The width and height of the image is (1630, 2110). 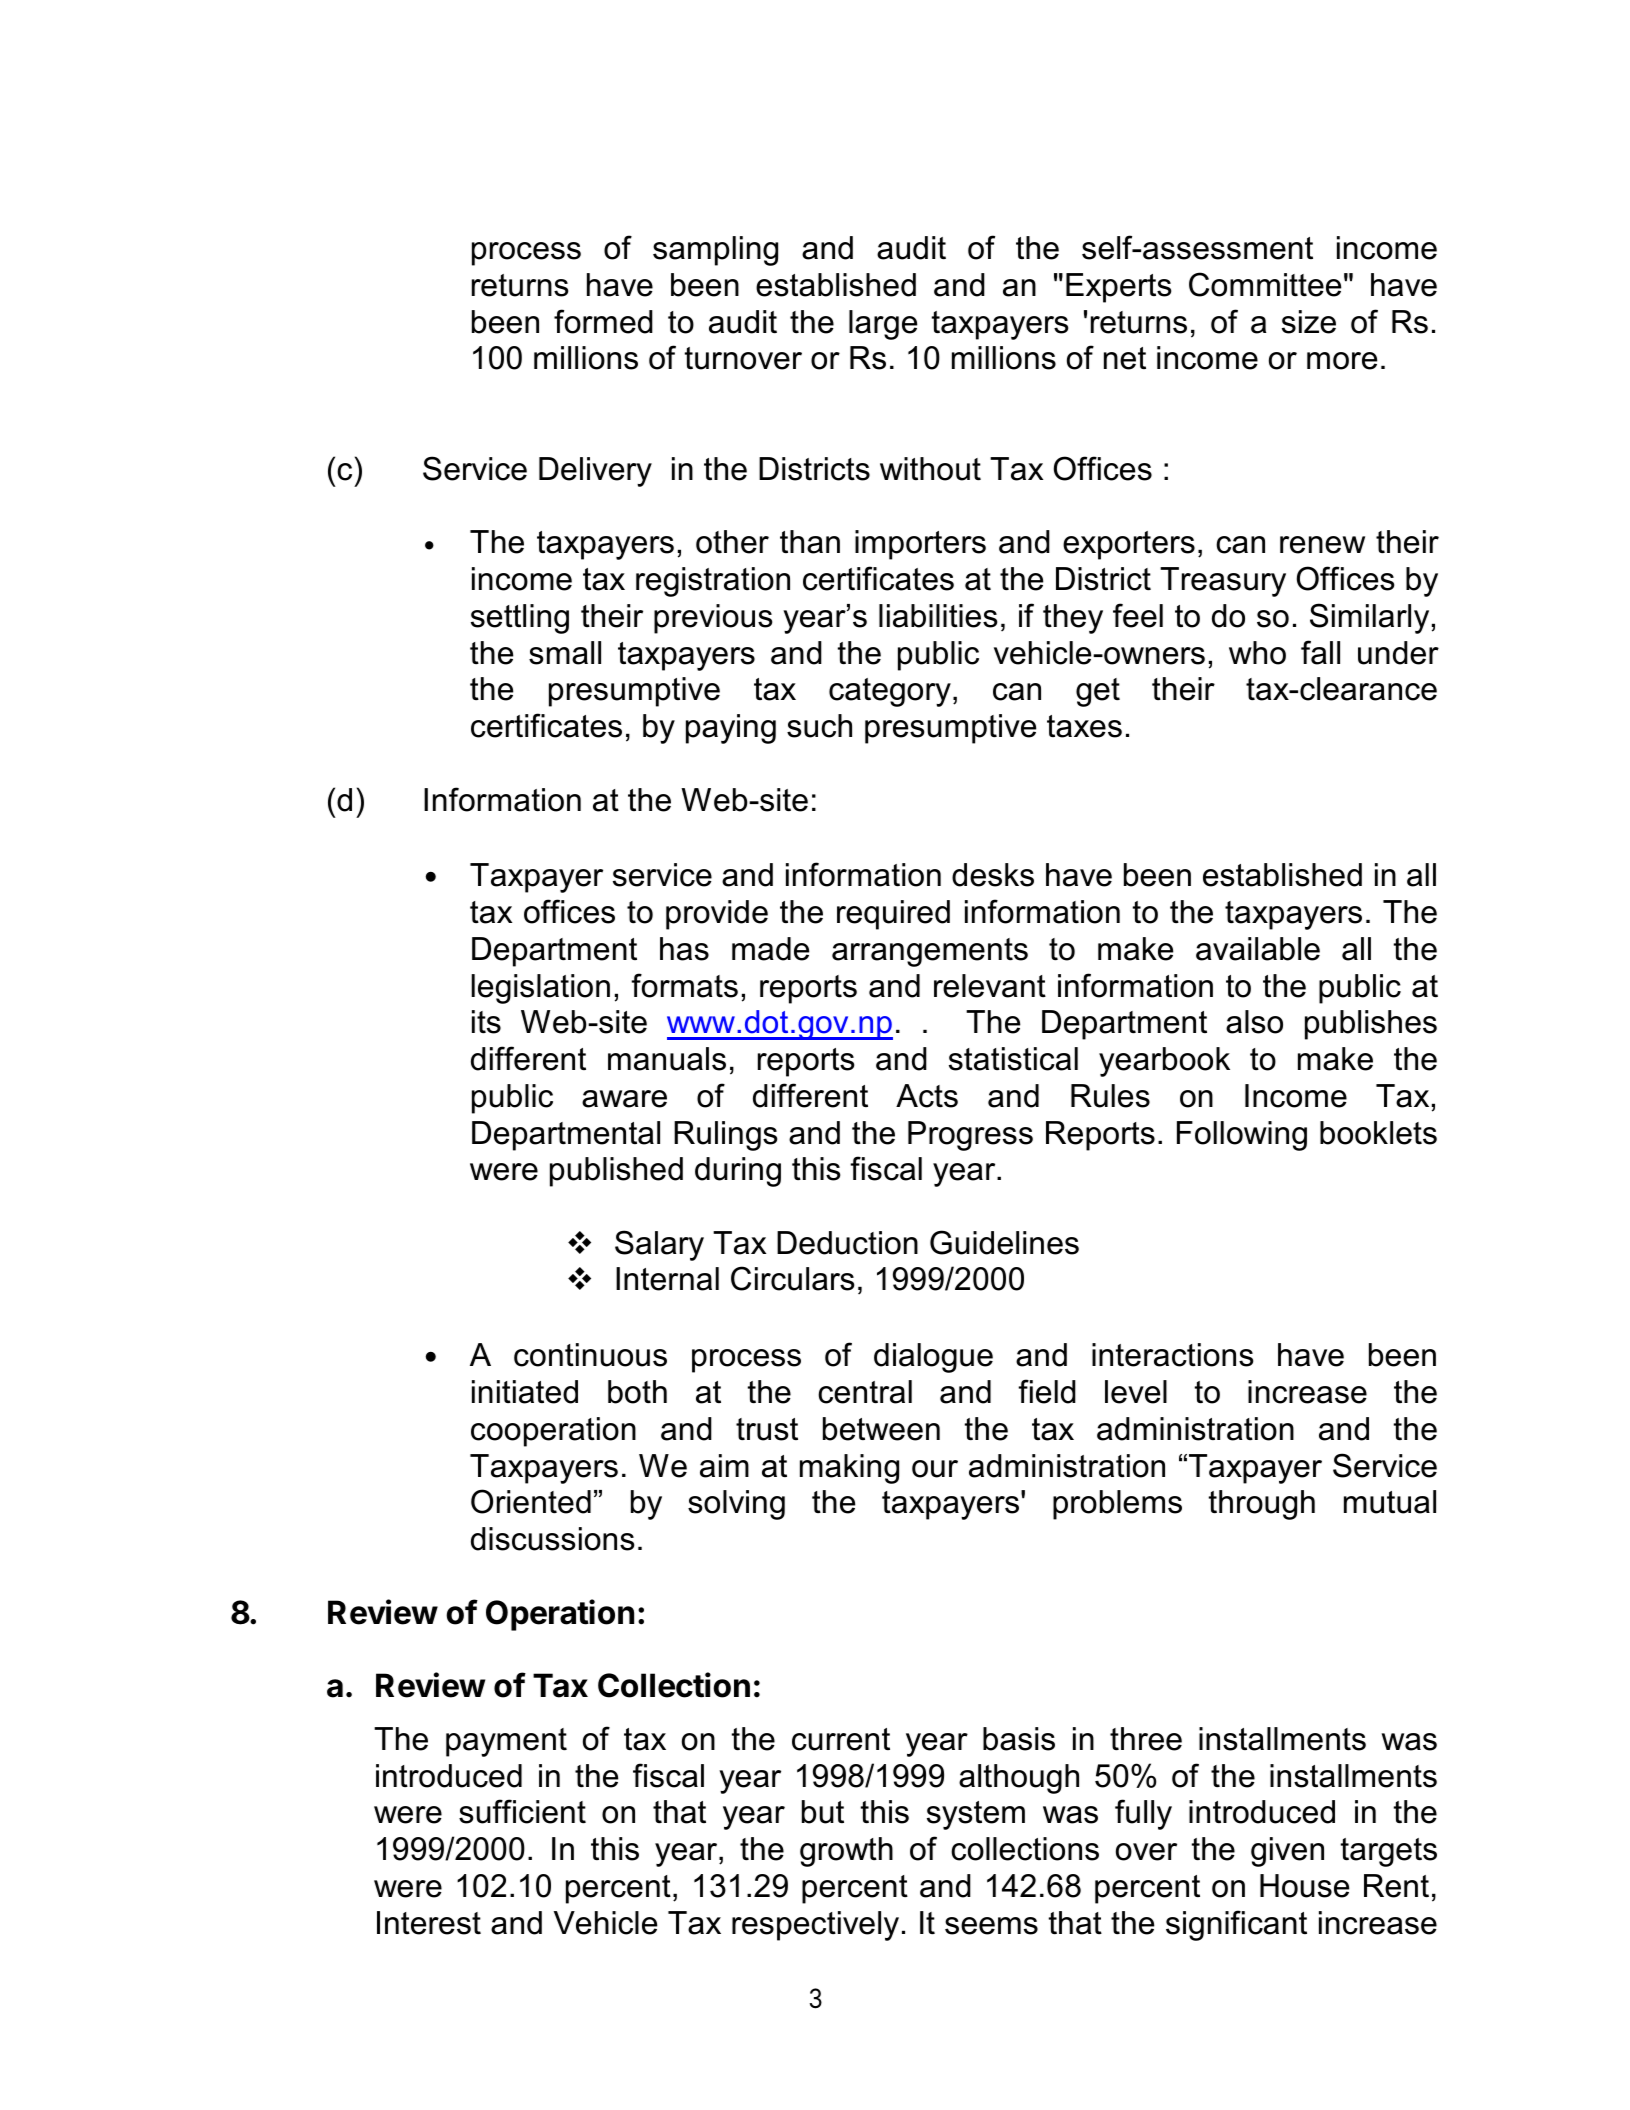 What do you see at coordinates (1172, 1355) in the image?
I see `interactions` at bounding box center [1172, 1355].
